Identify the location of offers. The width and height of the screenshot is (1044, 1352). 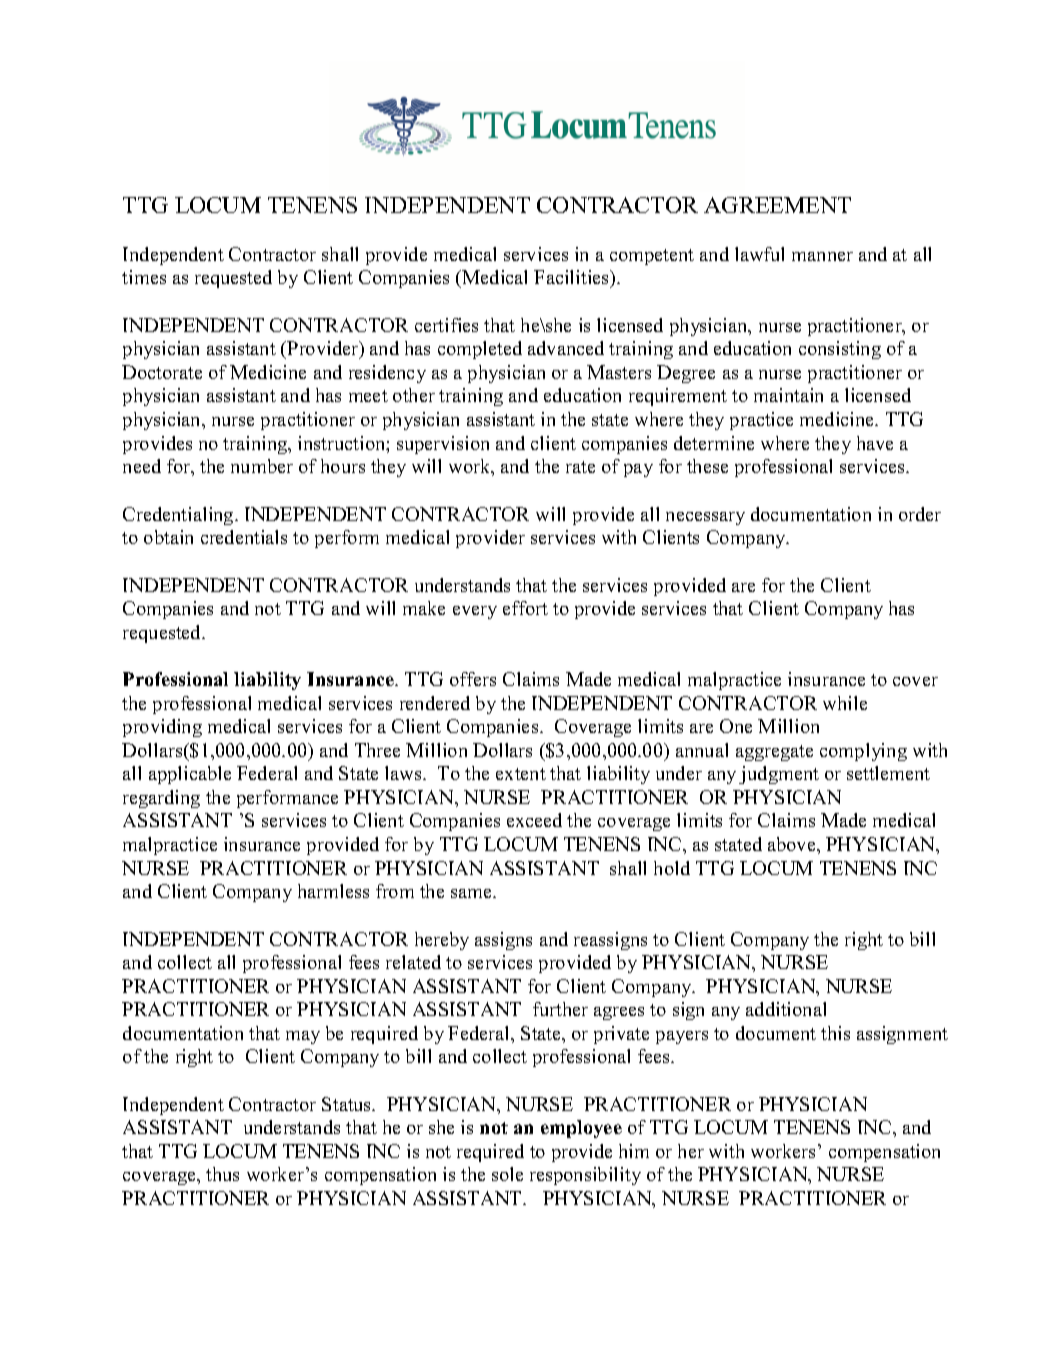
(473, 679).
